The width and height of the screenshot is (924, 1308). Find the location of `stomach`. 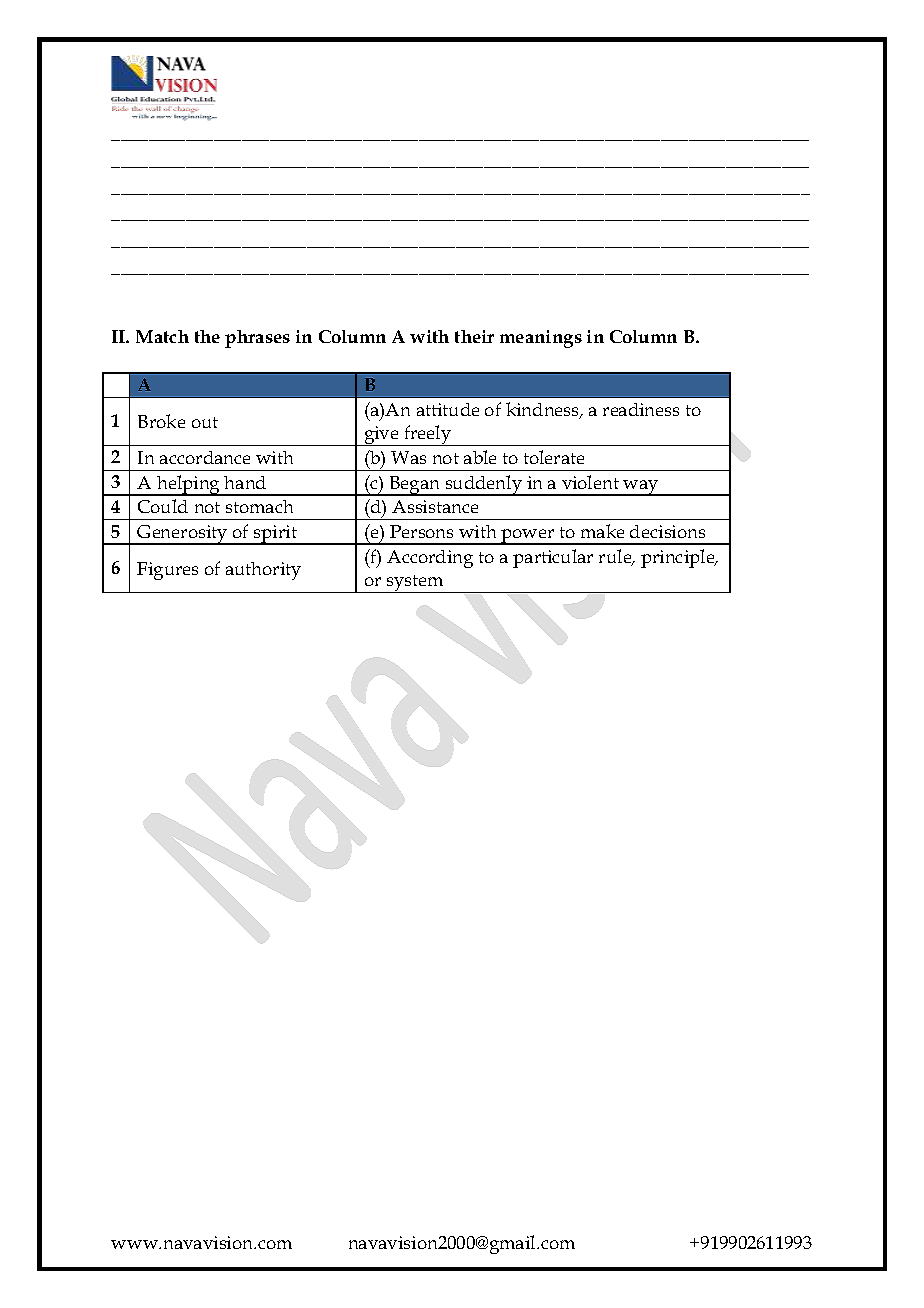

stomach is located at coordinates (259, 506).
